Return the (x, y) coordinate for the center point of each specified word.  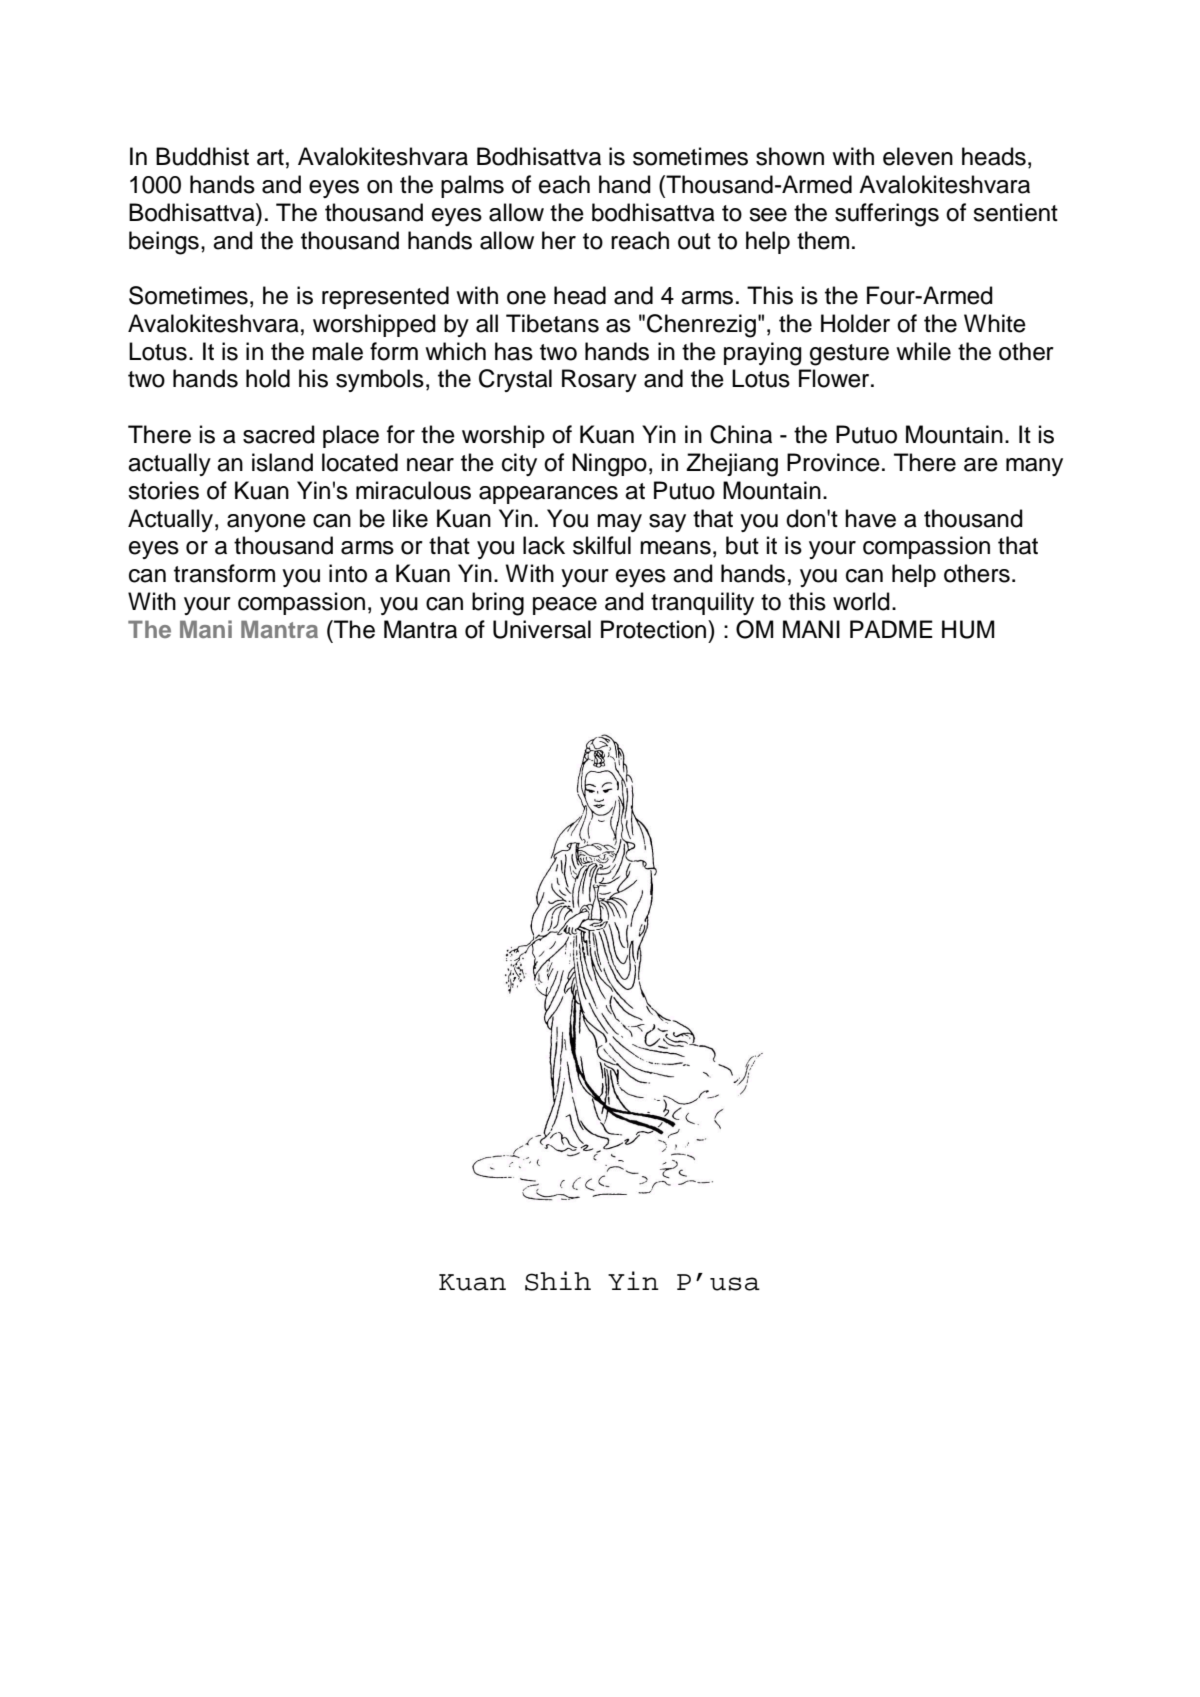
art (270, 157)
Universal (542, 629)
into (348, 573)
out (694, 241)
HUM (968, 629)
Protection (653, 629)
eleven (918, 156)
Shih (558, 1281)
